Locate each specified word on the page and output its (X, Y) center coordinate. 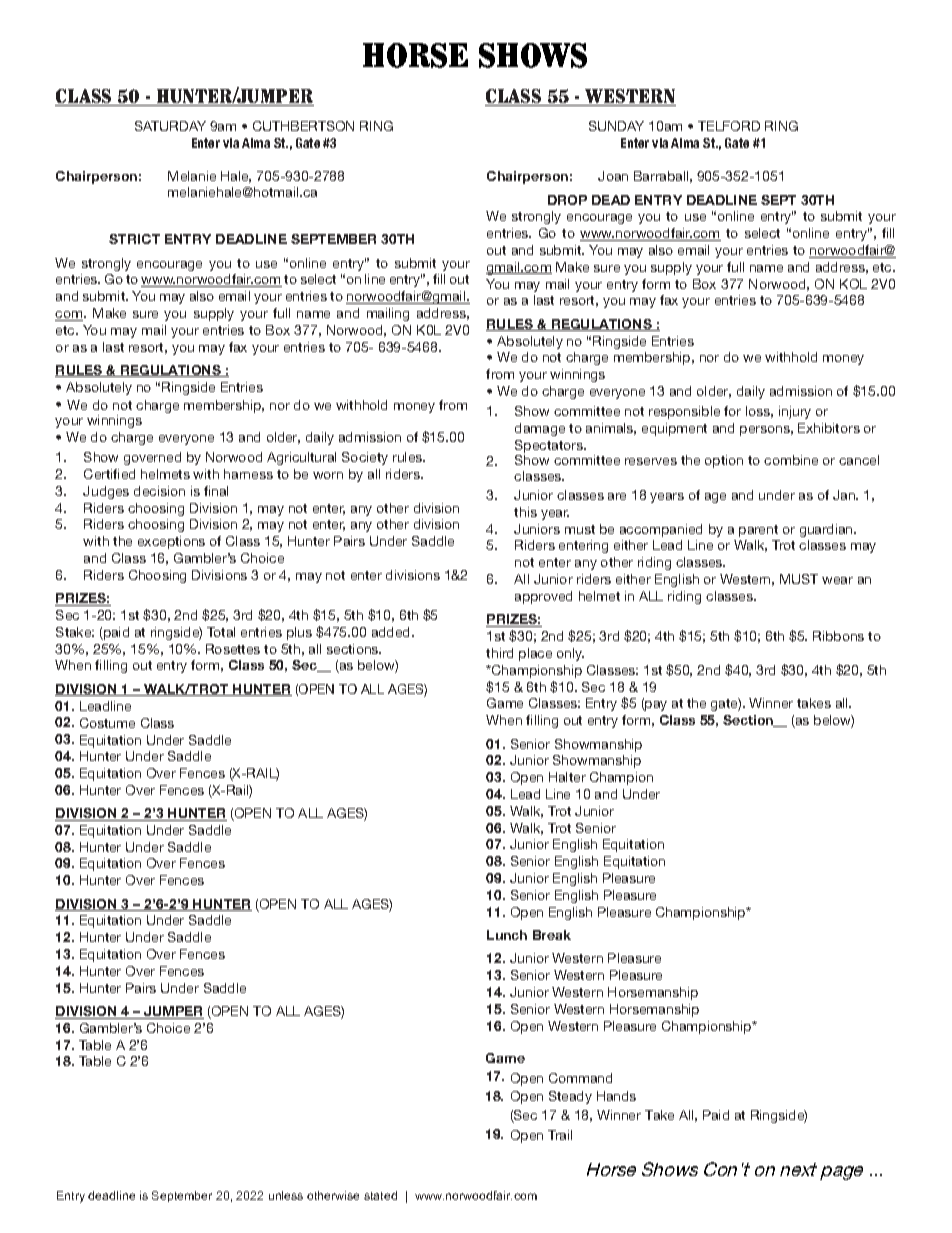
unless (286, 1195)
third (499, 653)
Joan (613, 176)
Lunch (507, 935)
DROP (567, 200)
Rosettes (233, 649)
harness (248, 474)
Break (552, 935)
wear (837, 580)
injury (795, 412)
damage (540, 429)
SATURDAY (170, 126)
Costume (107, 723)
